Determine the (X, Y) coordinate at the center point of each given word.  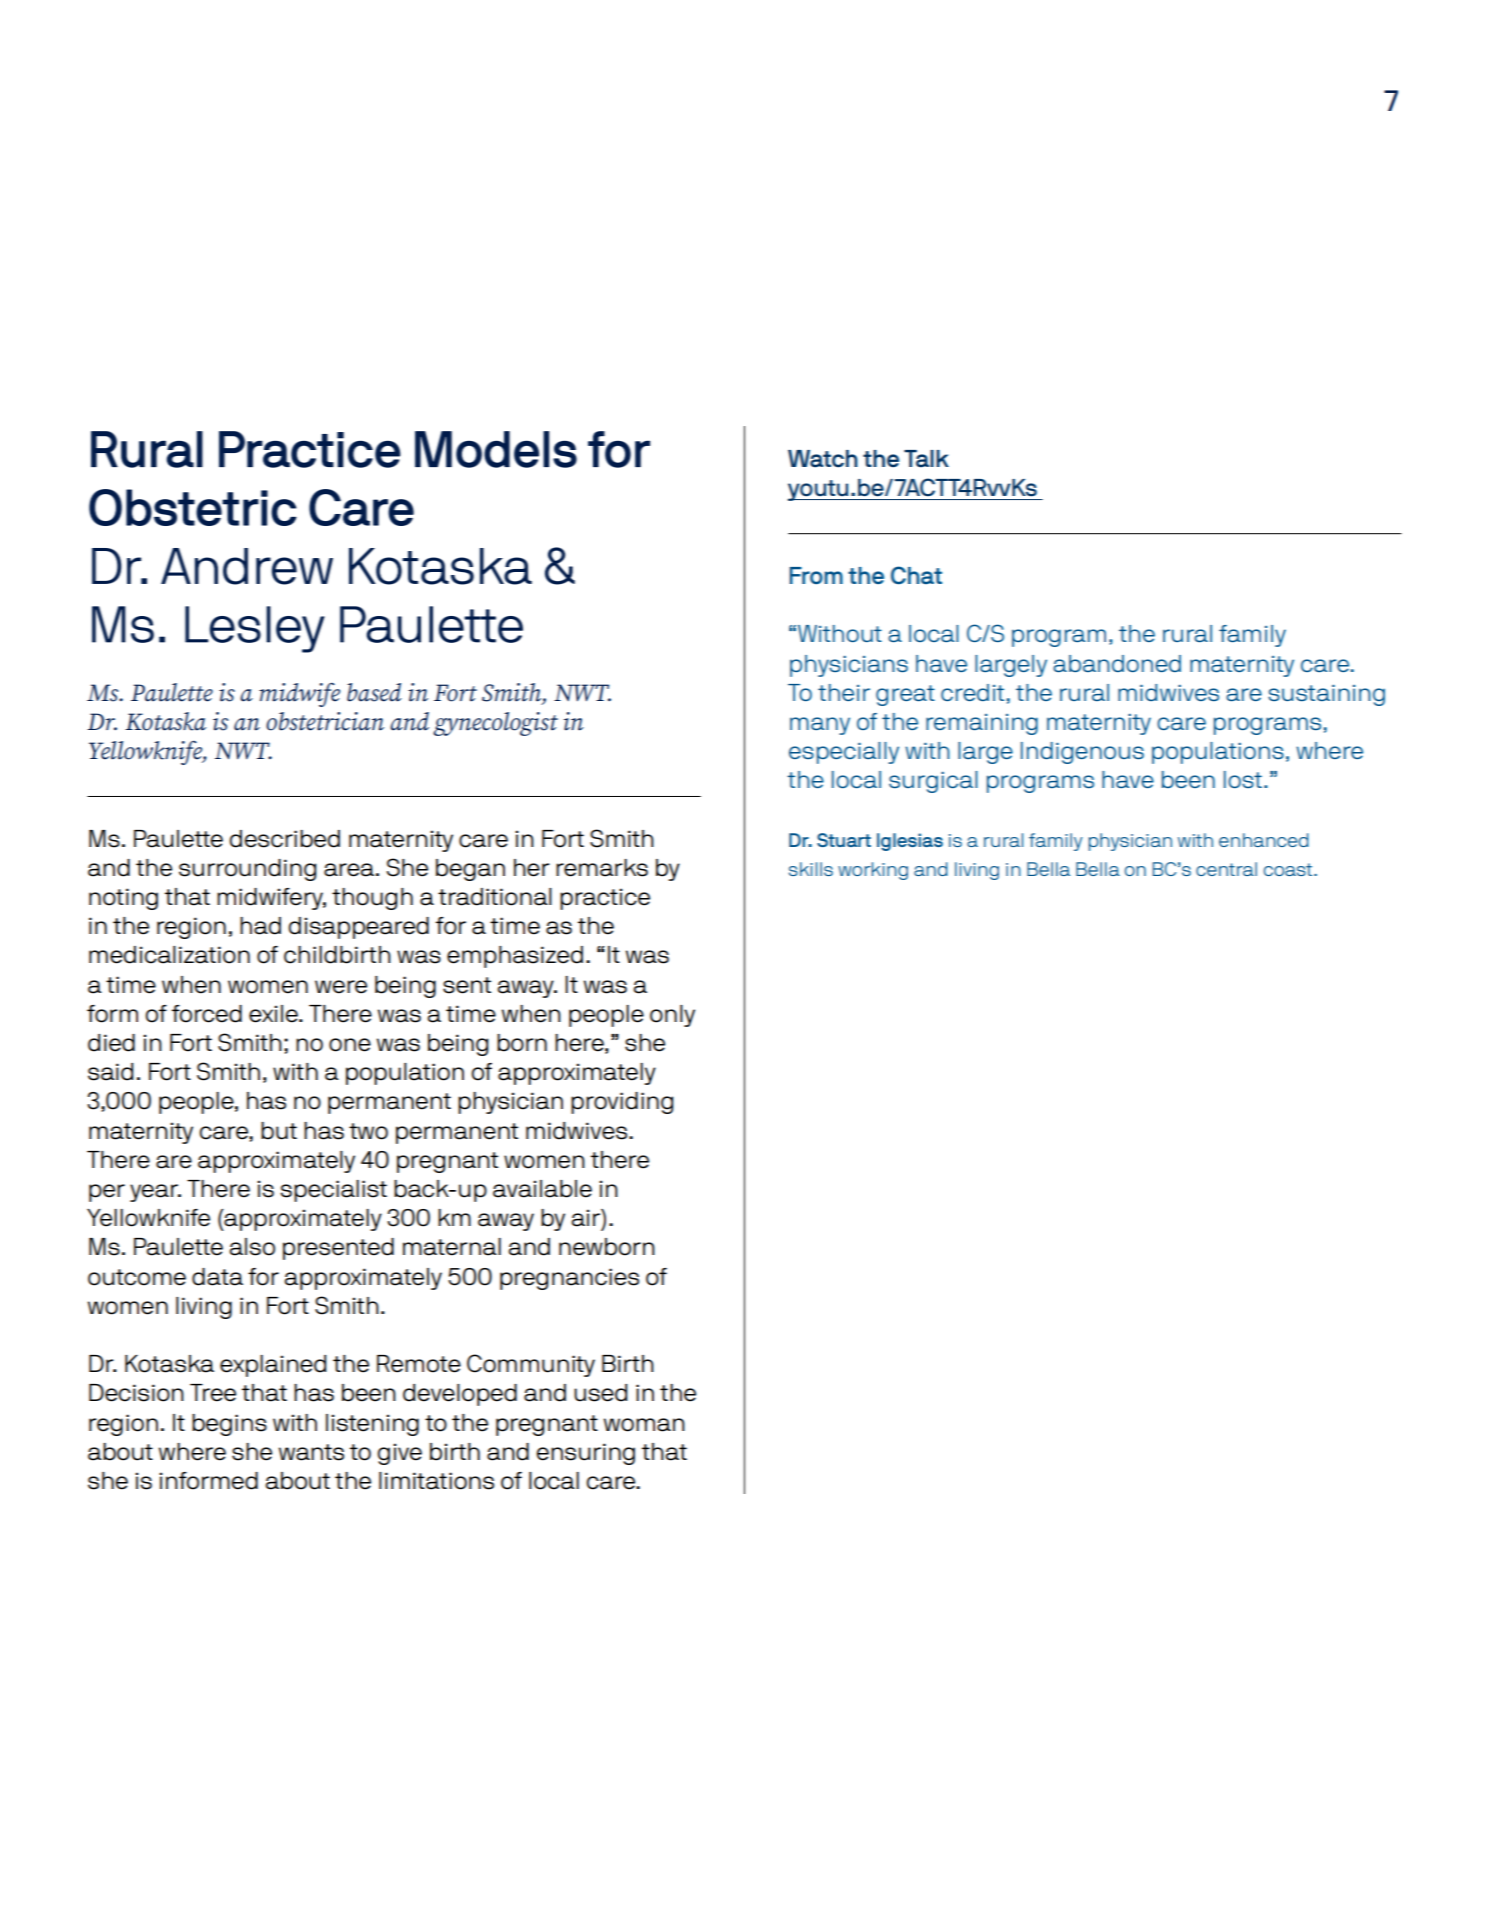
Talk (926, 459)
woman (644, 1425)
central (1226, 869)
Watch (823, 459)
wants (311, 1452)
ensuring (586, 1454)
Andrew (247, 566)
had (260, 926)
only (672, 1016)
